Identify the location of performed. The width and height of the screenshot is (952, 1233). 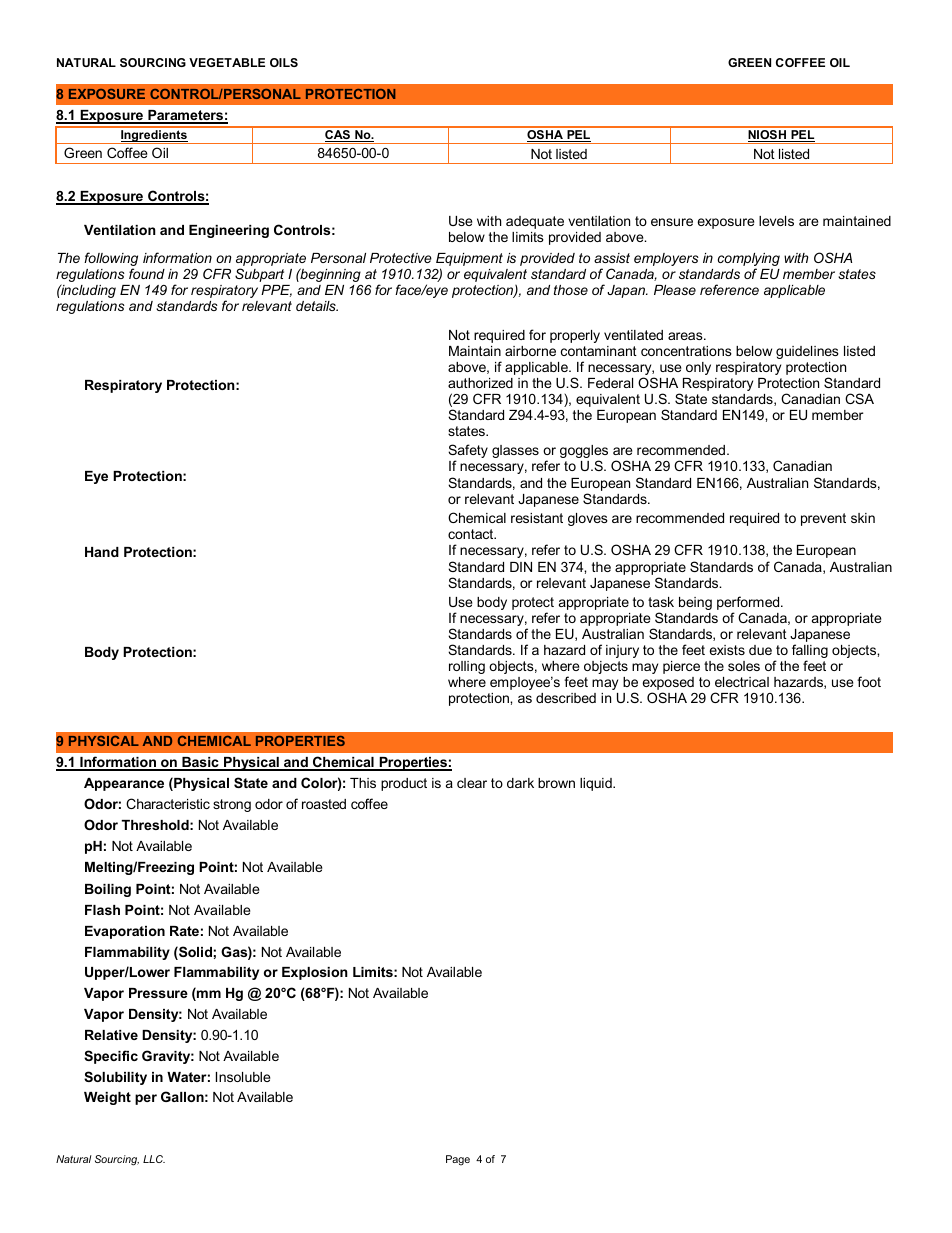
(749, 603).
